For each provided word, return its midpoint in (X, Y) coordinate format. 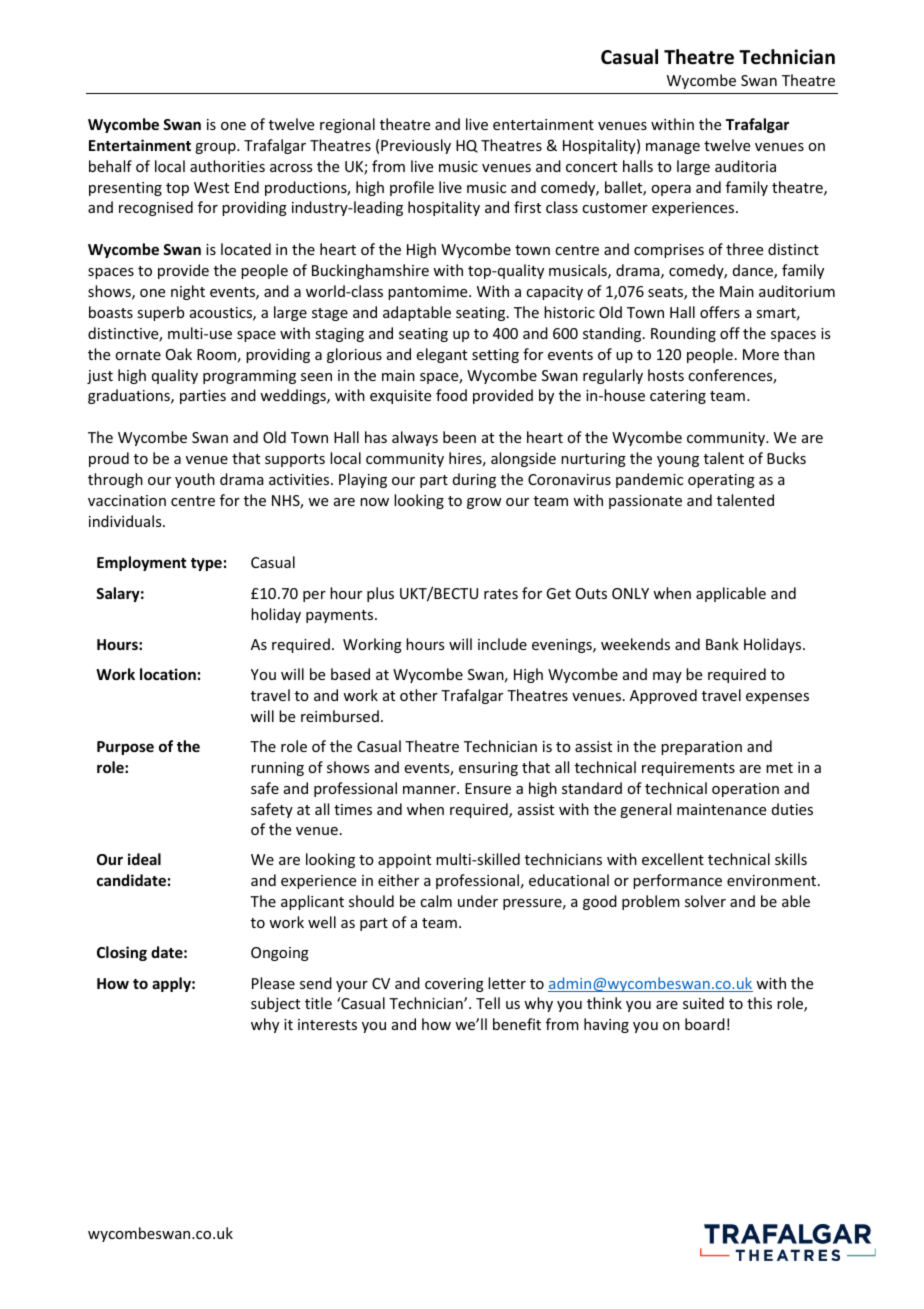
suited (703, 1003)
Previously (416, 146)
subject (275, 1004)
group (216, 148)
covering (454, 985)
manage (673, 148)
